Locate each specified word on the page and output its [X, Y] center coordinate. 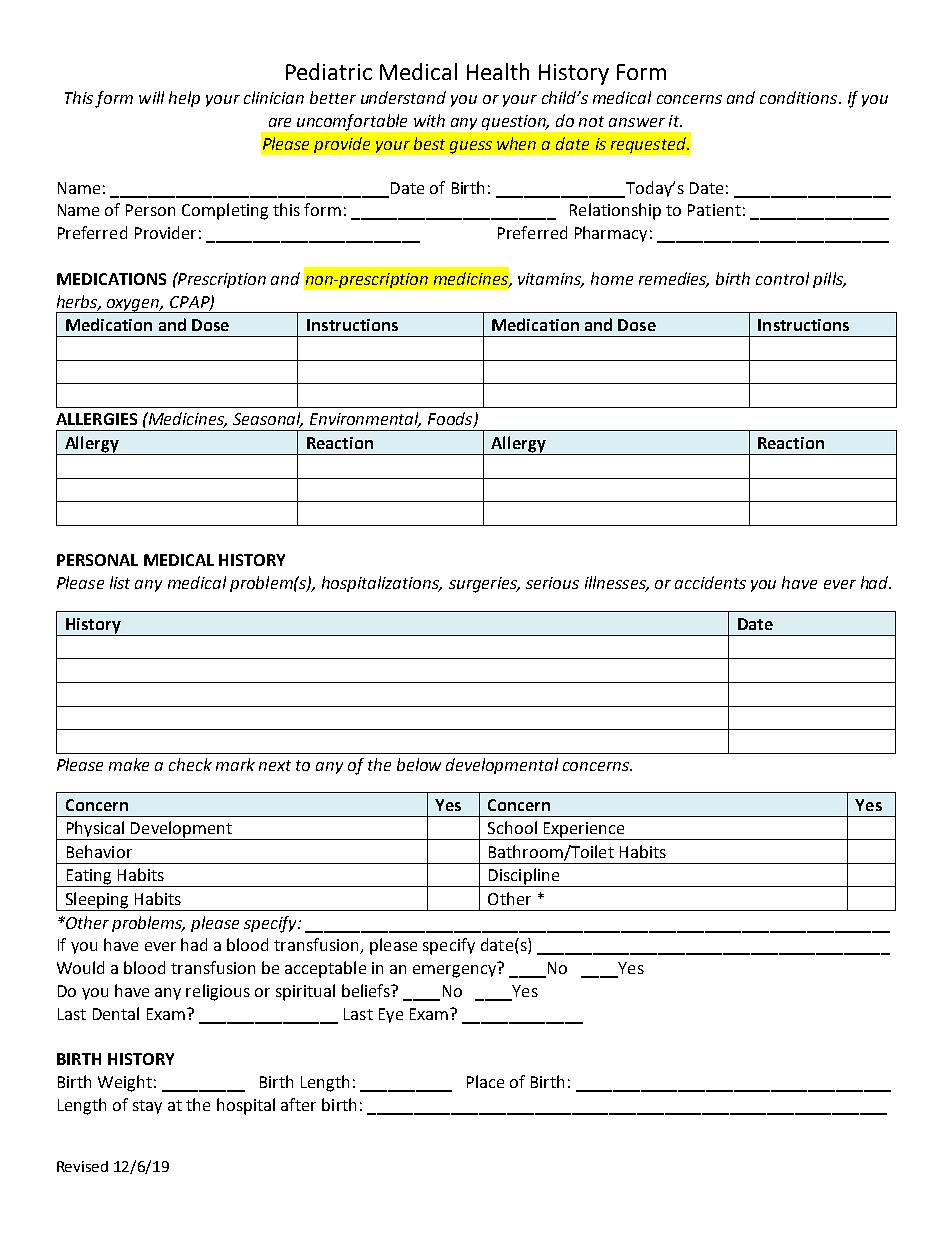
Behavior [99, 851]
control [782, 278]
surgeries [484, 585]
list [120, 582]
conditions [800, 97]
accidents [710, 582]
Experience [584, 831]
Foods [451, 420]
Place [485, 1081]
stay [147, 1107]
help [184, 99]
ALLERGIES [96, 419]
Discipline [524, 877]
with [429, 120]
